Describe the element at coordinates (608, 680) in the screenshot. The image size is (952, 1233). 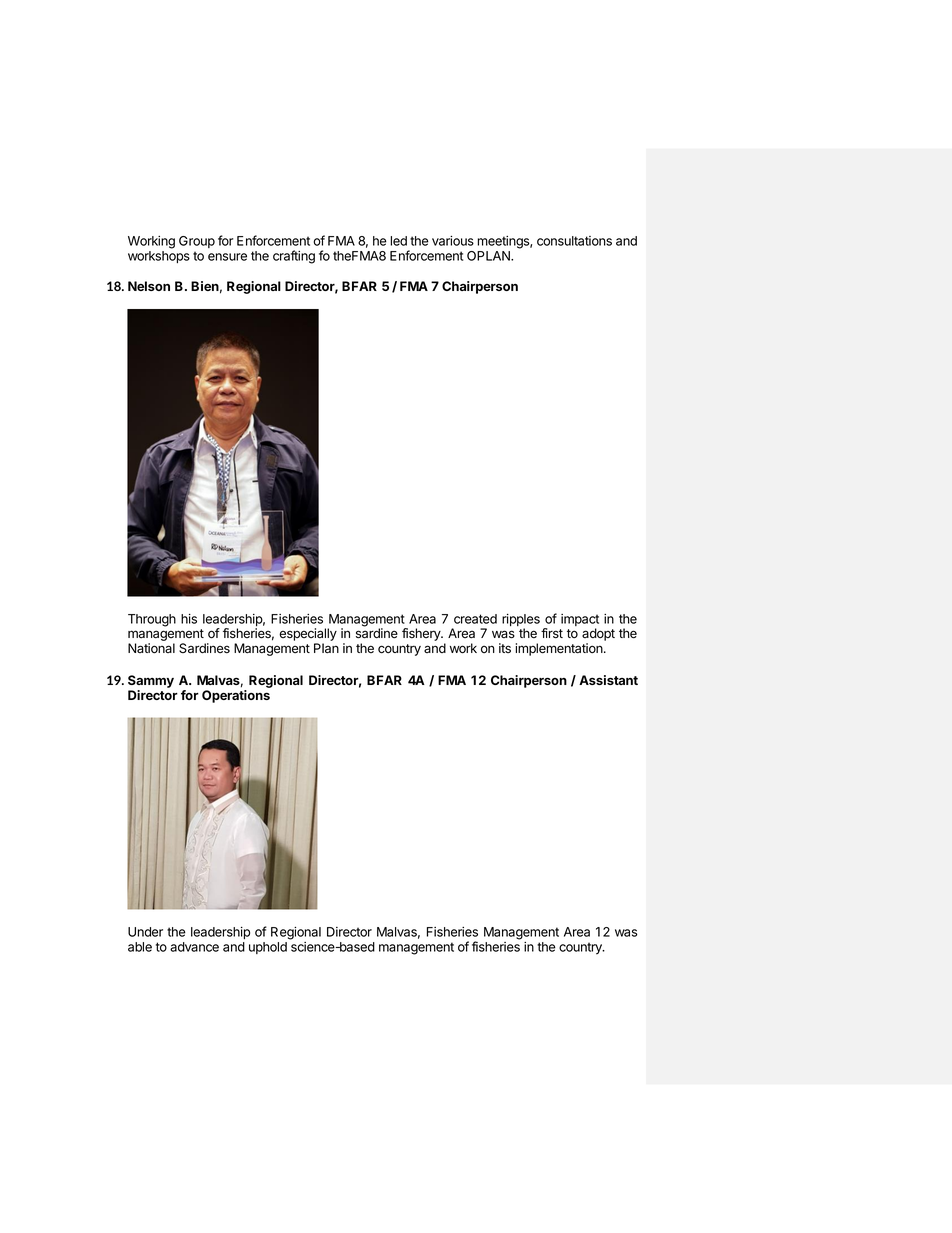
I see `Assistant` at that location.
